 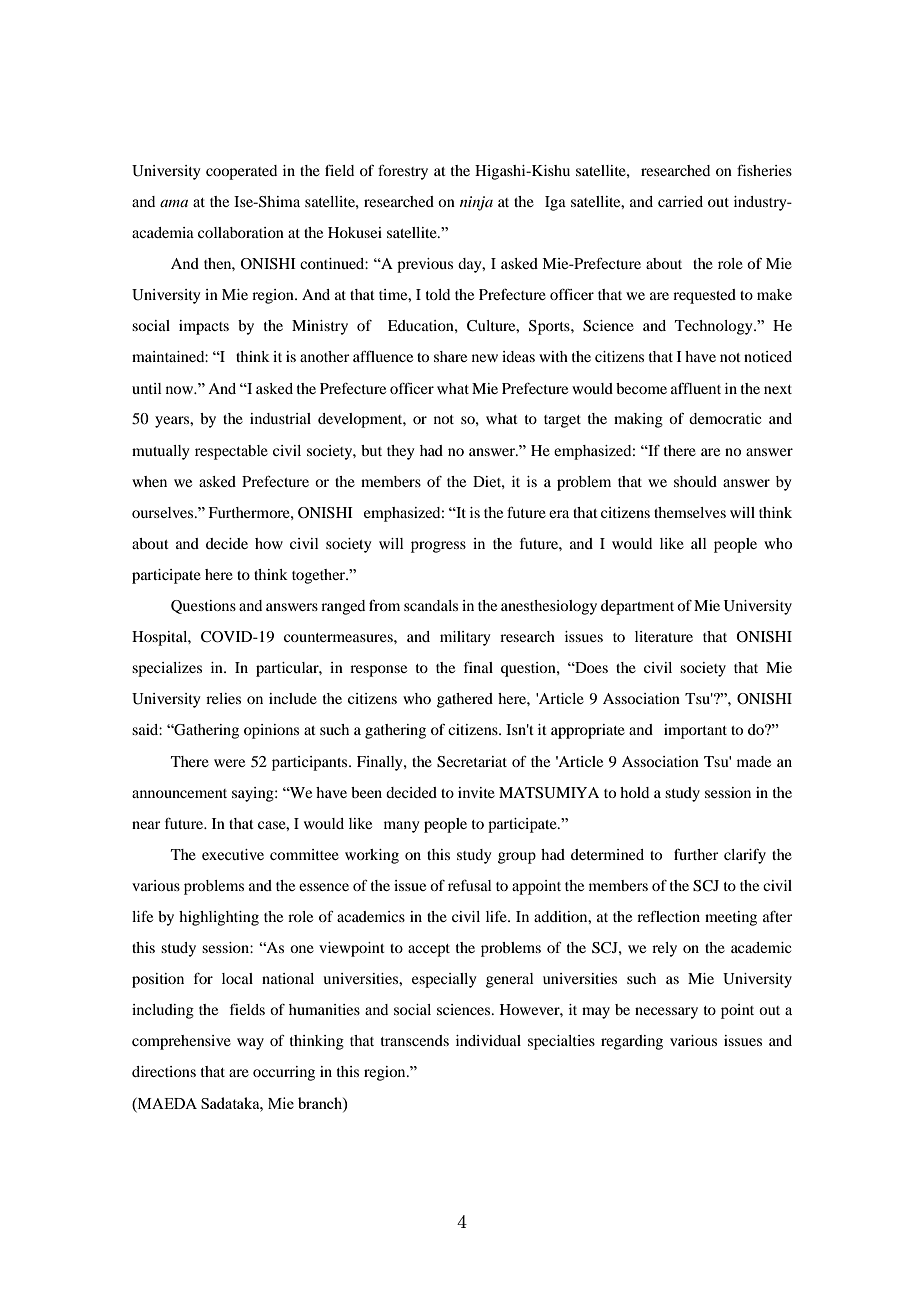 What do you see at coordinates (250, 1044) in the screenshot?
I see `way` at bounding box center [250, 1044].
